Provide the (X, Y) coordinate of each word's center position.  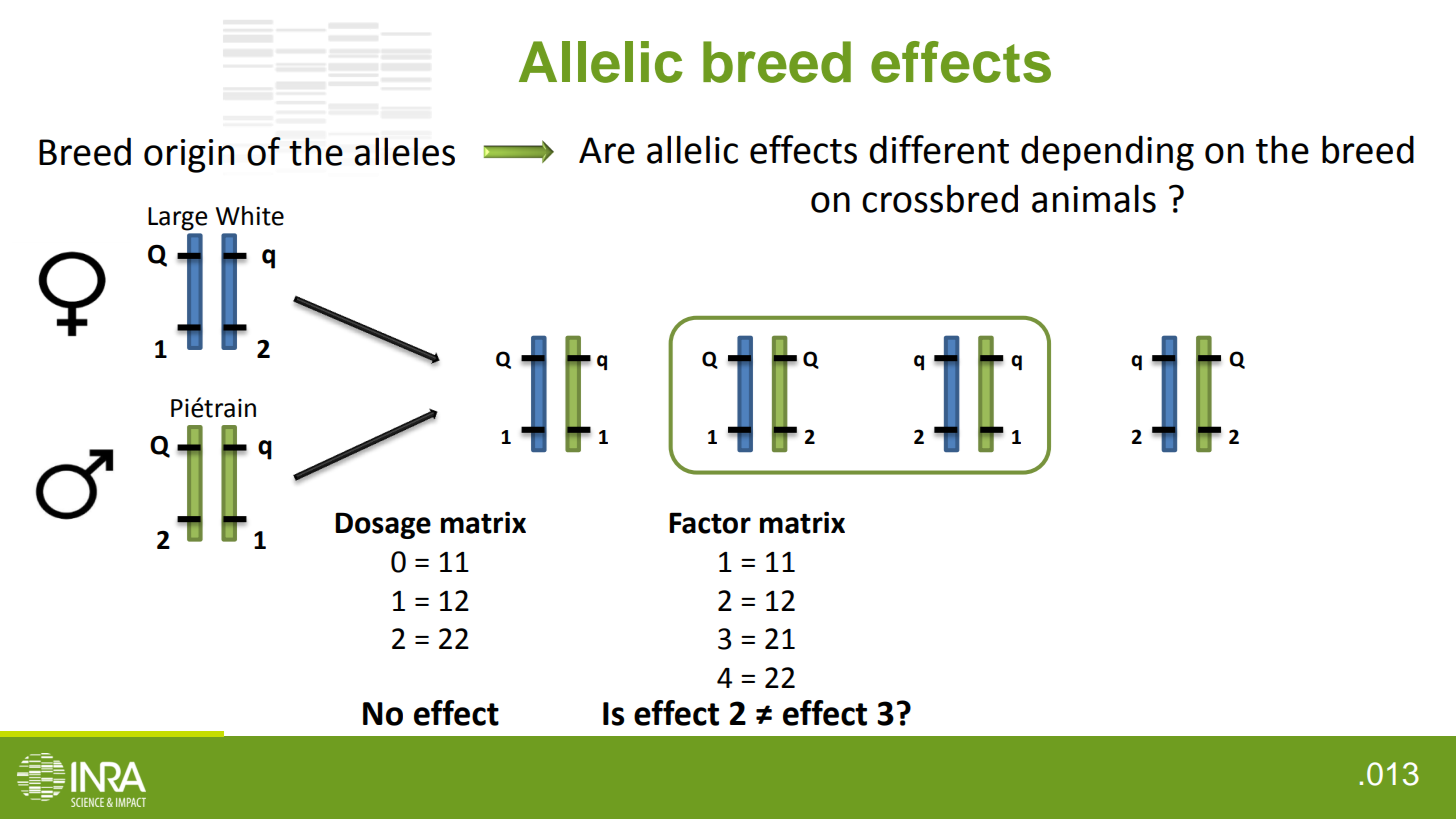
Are (607, 150)
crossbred (940, 198)
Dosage (383, 525)
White (250, 216)
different (939, 149)
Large (178, 219)
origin (189, 156)
